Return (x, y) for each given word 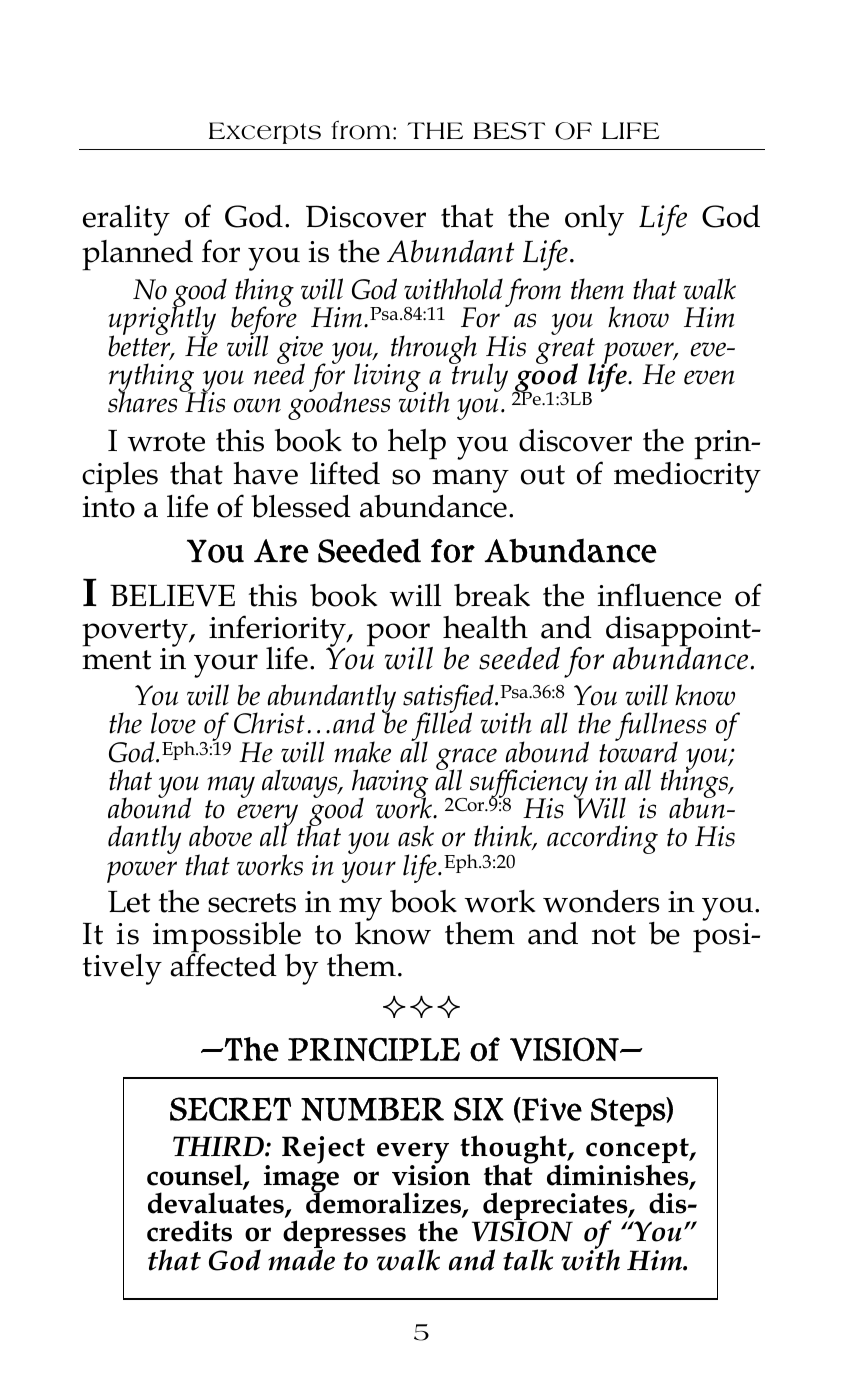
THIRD (219, 1146)
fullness (660, 728)
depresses (344, 1235)
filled (441, 727)
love (173, 723)
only (594, 220)
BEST (509, 131)
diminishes (619, 1175)
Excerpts (265, 133)
